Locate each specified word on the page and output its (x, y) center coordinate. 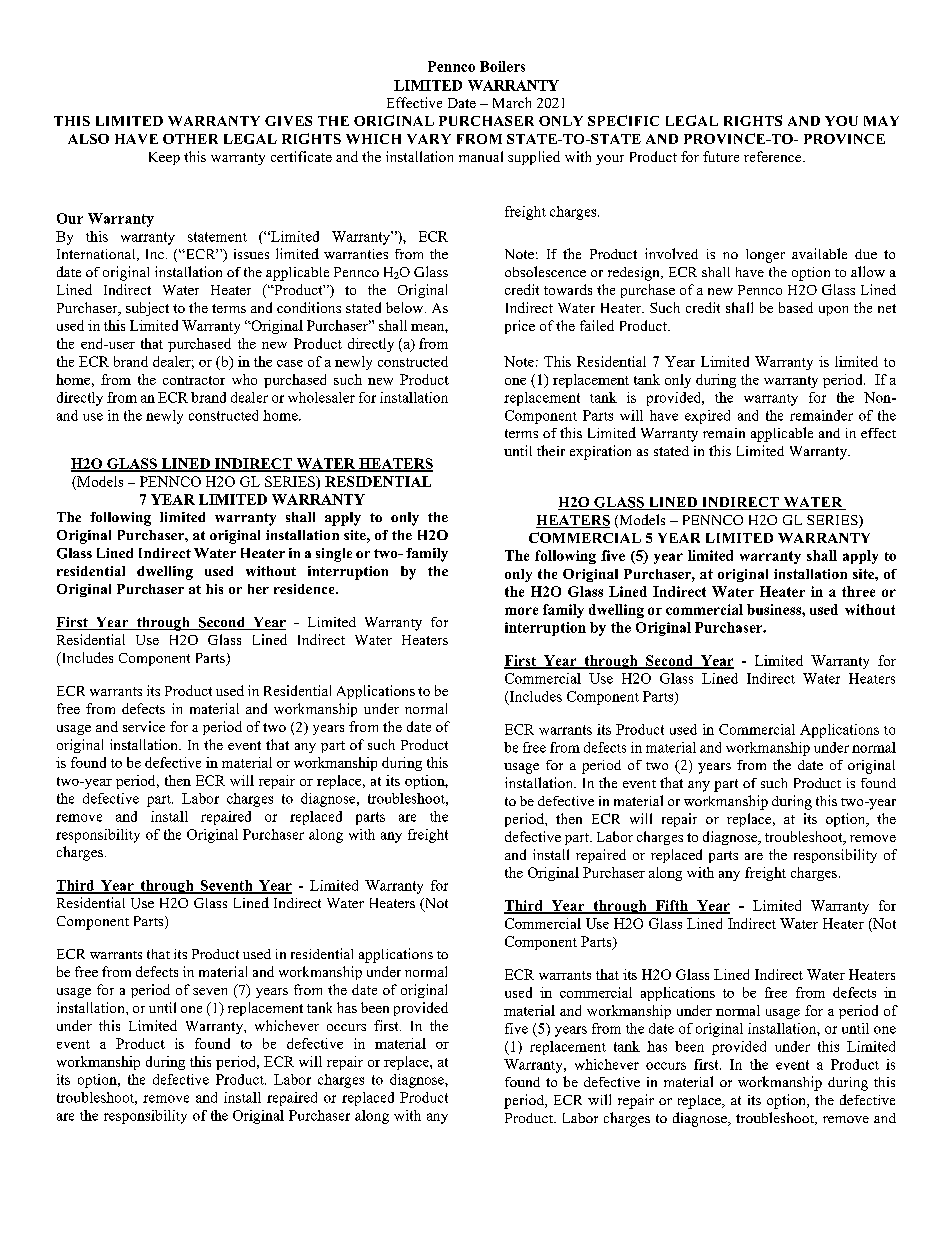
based (796, 307)
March (512, 102)
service (144, 726)
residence (305, 589)
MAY (881, 121)
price (520, 327)
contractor (194, 380)
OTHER (190, 139)
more (521, 611)
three (858, 591)
